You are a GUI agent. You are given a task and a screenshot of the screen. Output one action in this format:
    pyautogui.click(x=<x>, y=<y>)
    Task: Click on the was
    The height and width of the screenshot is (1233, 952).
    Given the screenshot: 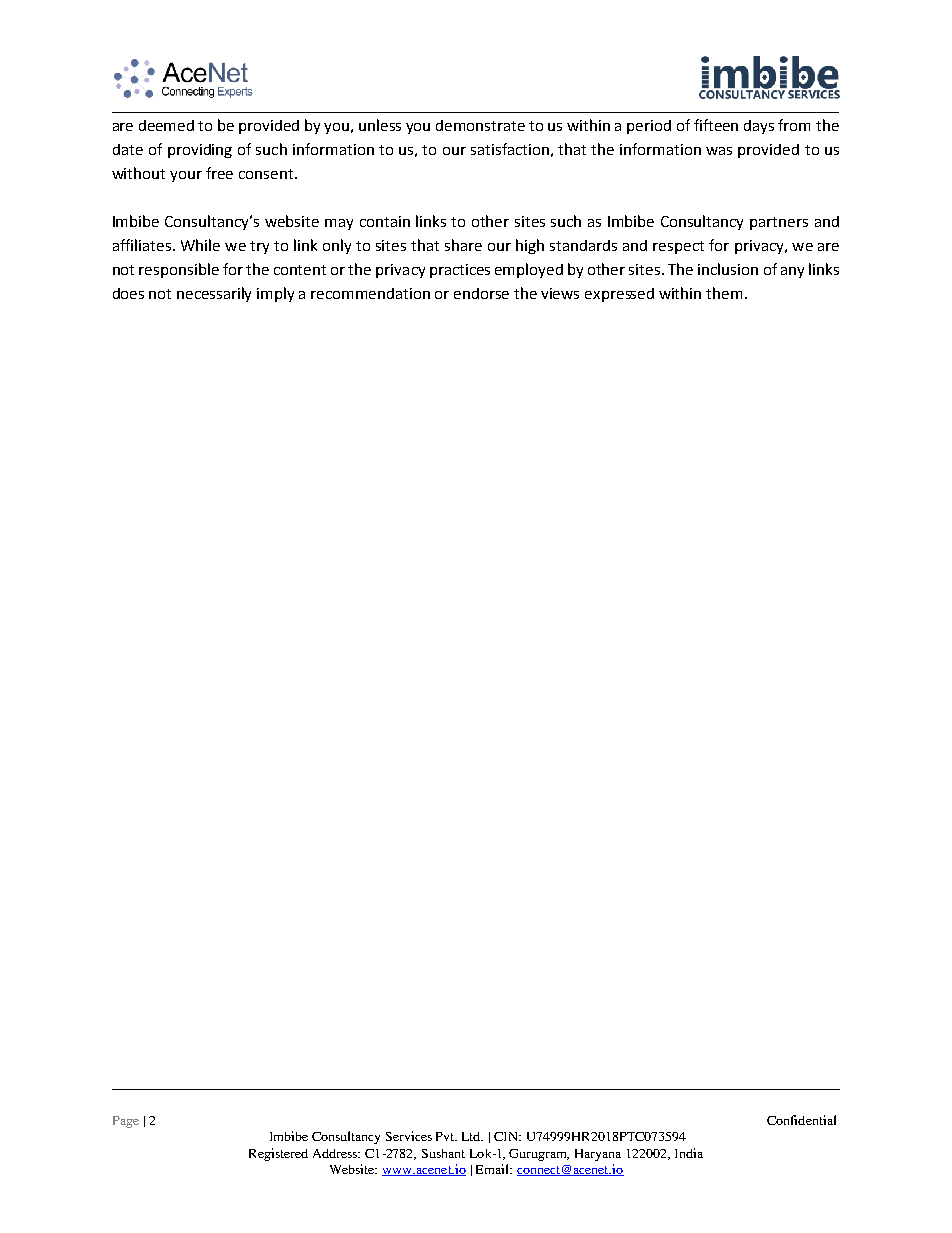 What is the action you would take?
    pyautogui.click(x=719, y=151)
